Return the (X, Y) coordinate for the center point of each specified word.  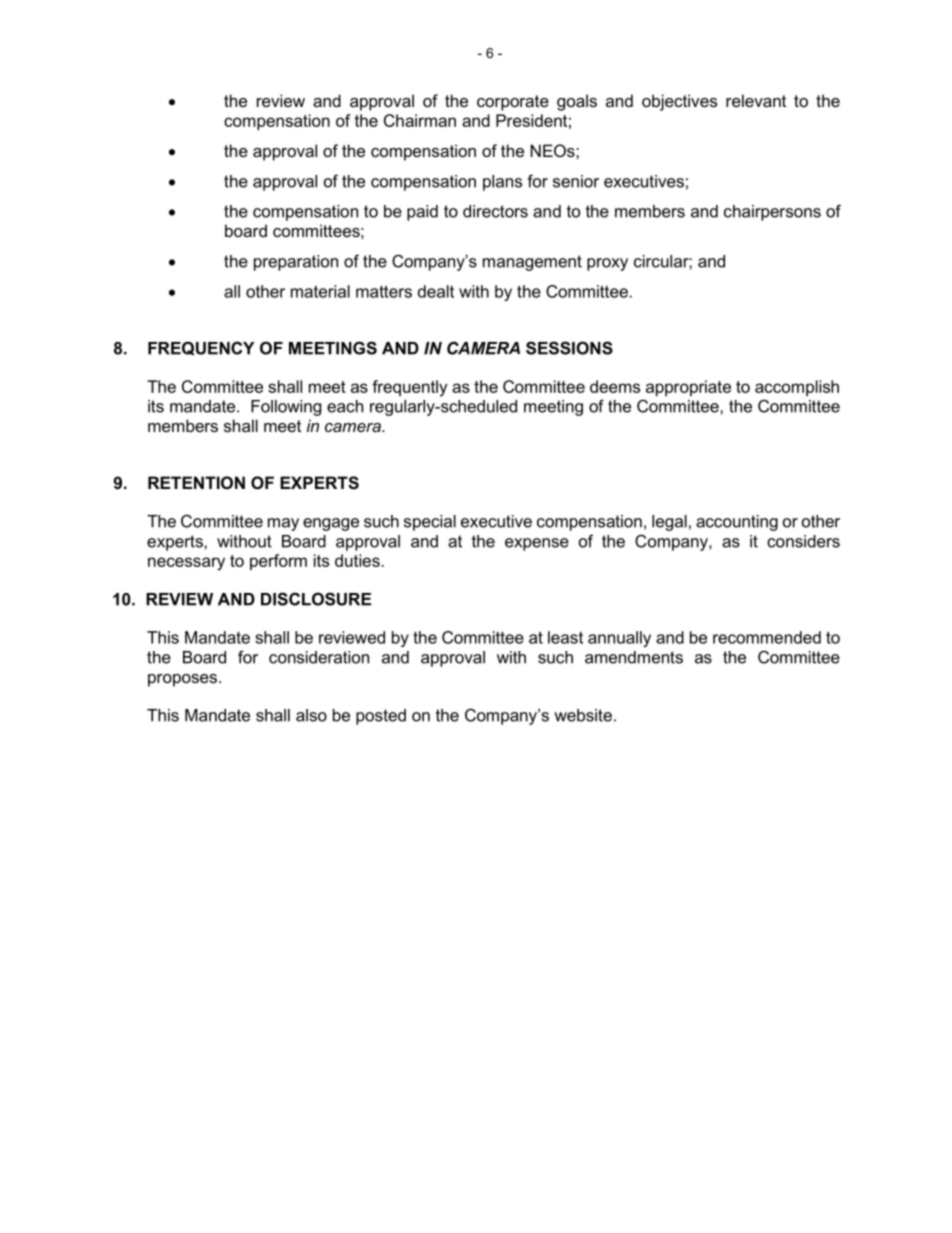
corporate (513, 103)
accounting (737, 523)
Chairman (420, 120)
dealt (436, 291)
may (283, 524)
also (311, 715)
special (430, 523)
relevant (756, 100)
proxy (607, 264)
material (320, 291)
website (583, 715)
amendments (634, 657)
